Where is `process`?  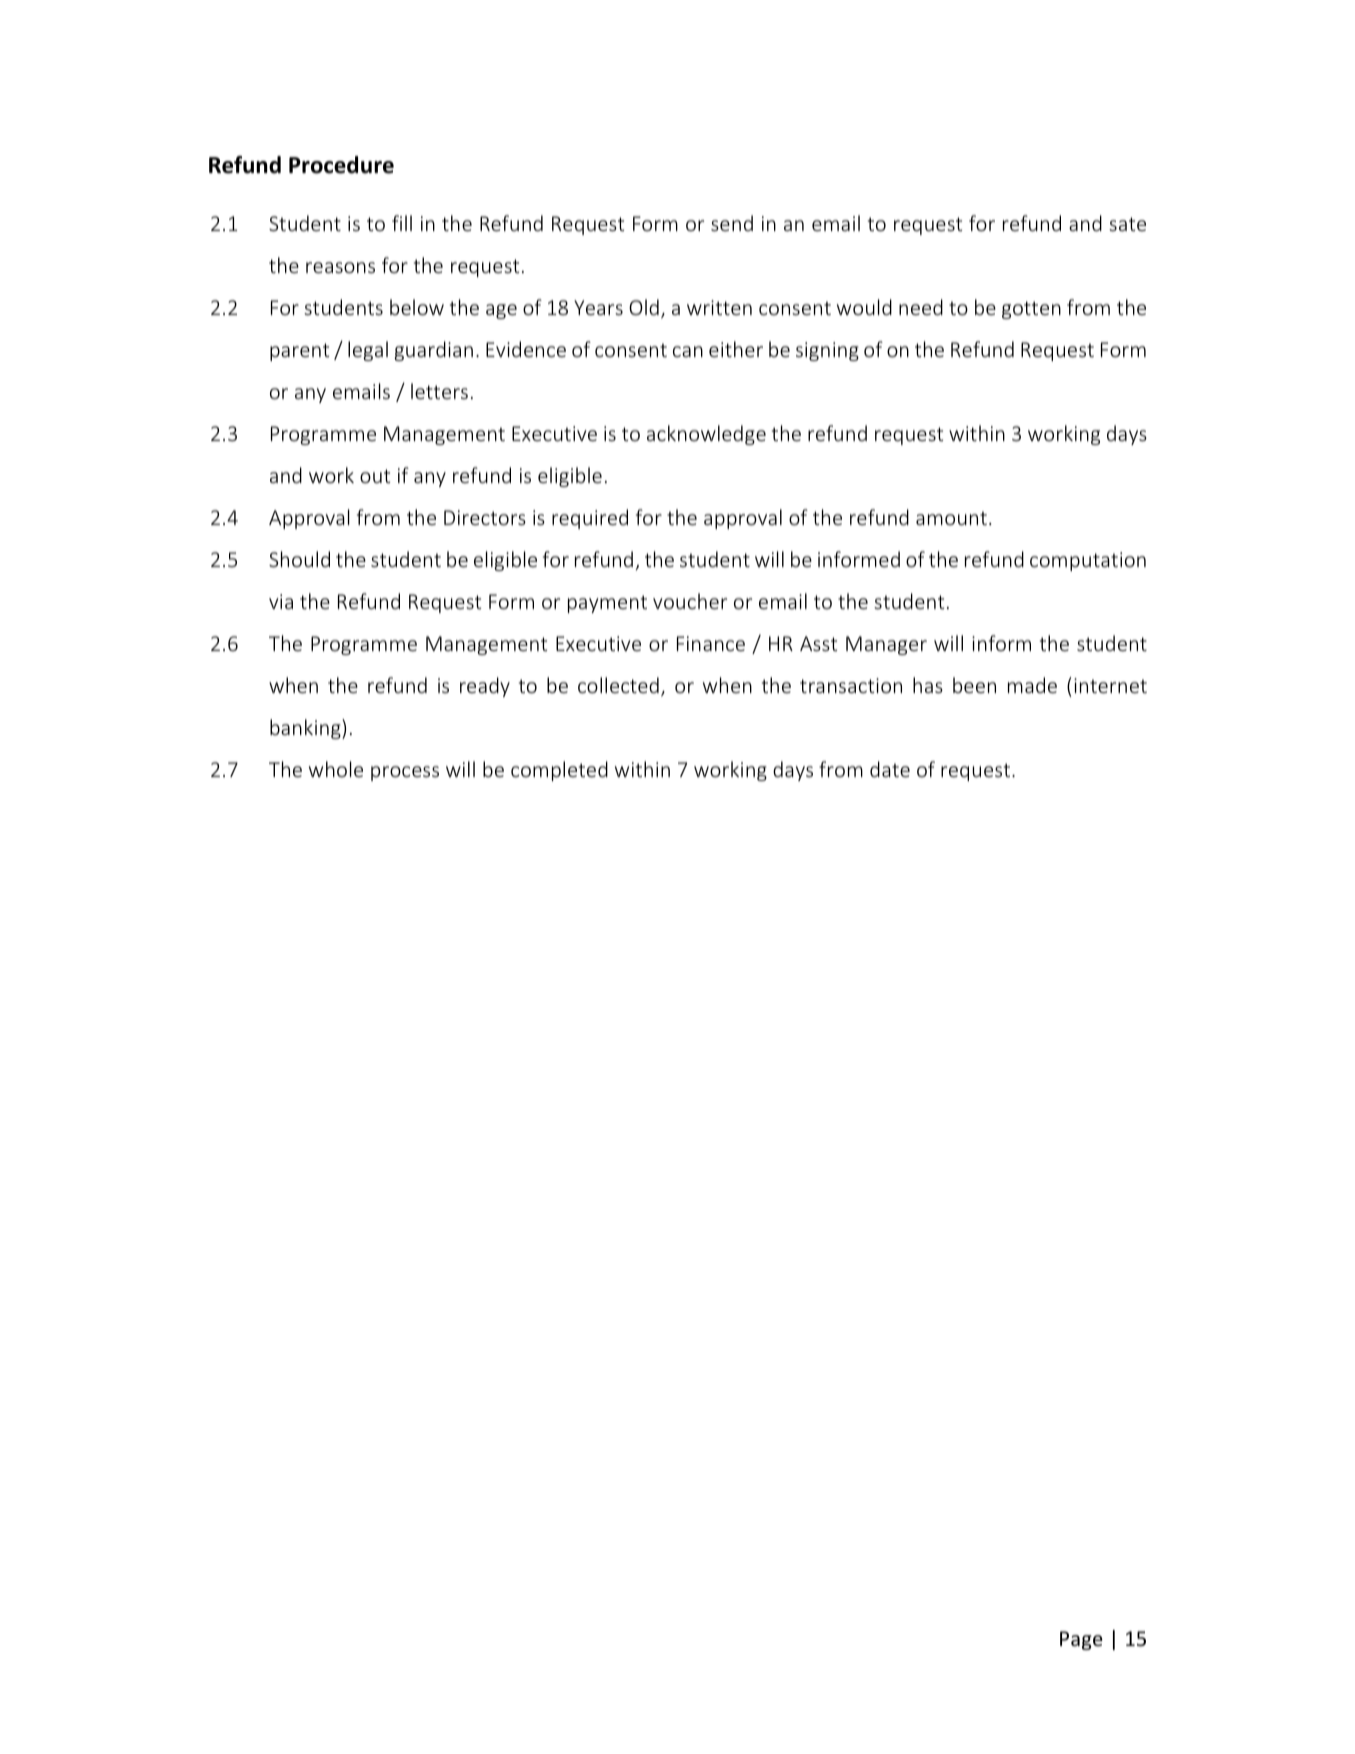 process is located at coordinates (405, 773).
